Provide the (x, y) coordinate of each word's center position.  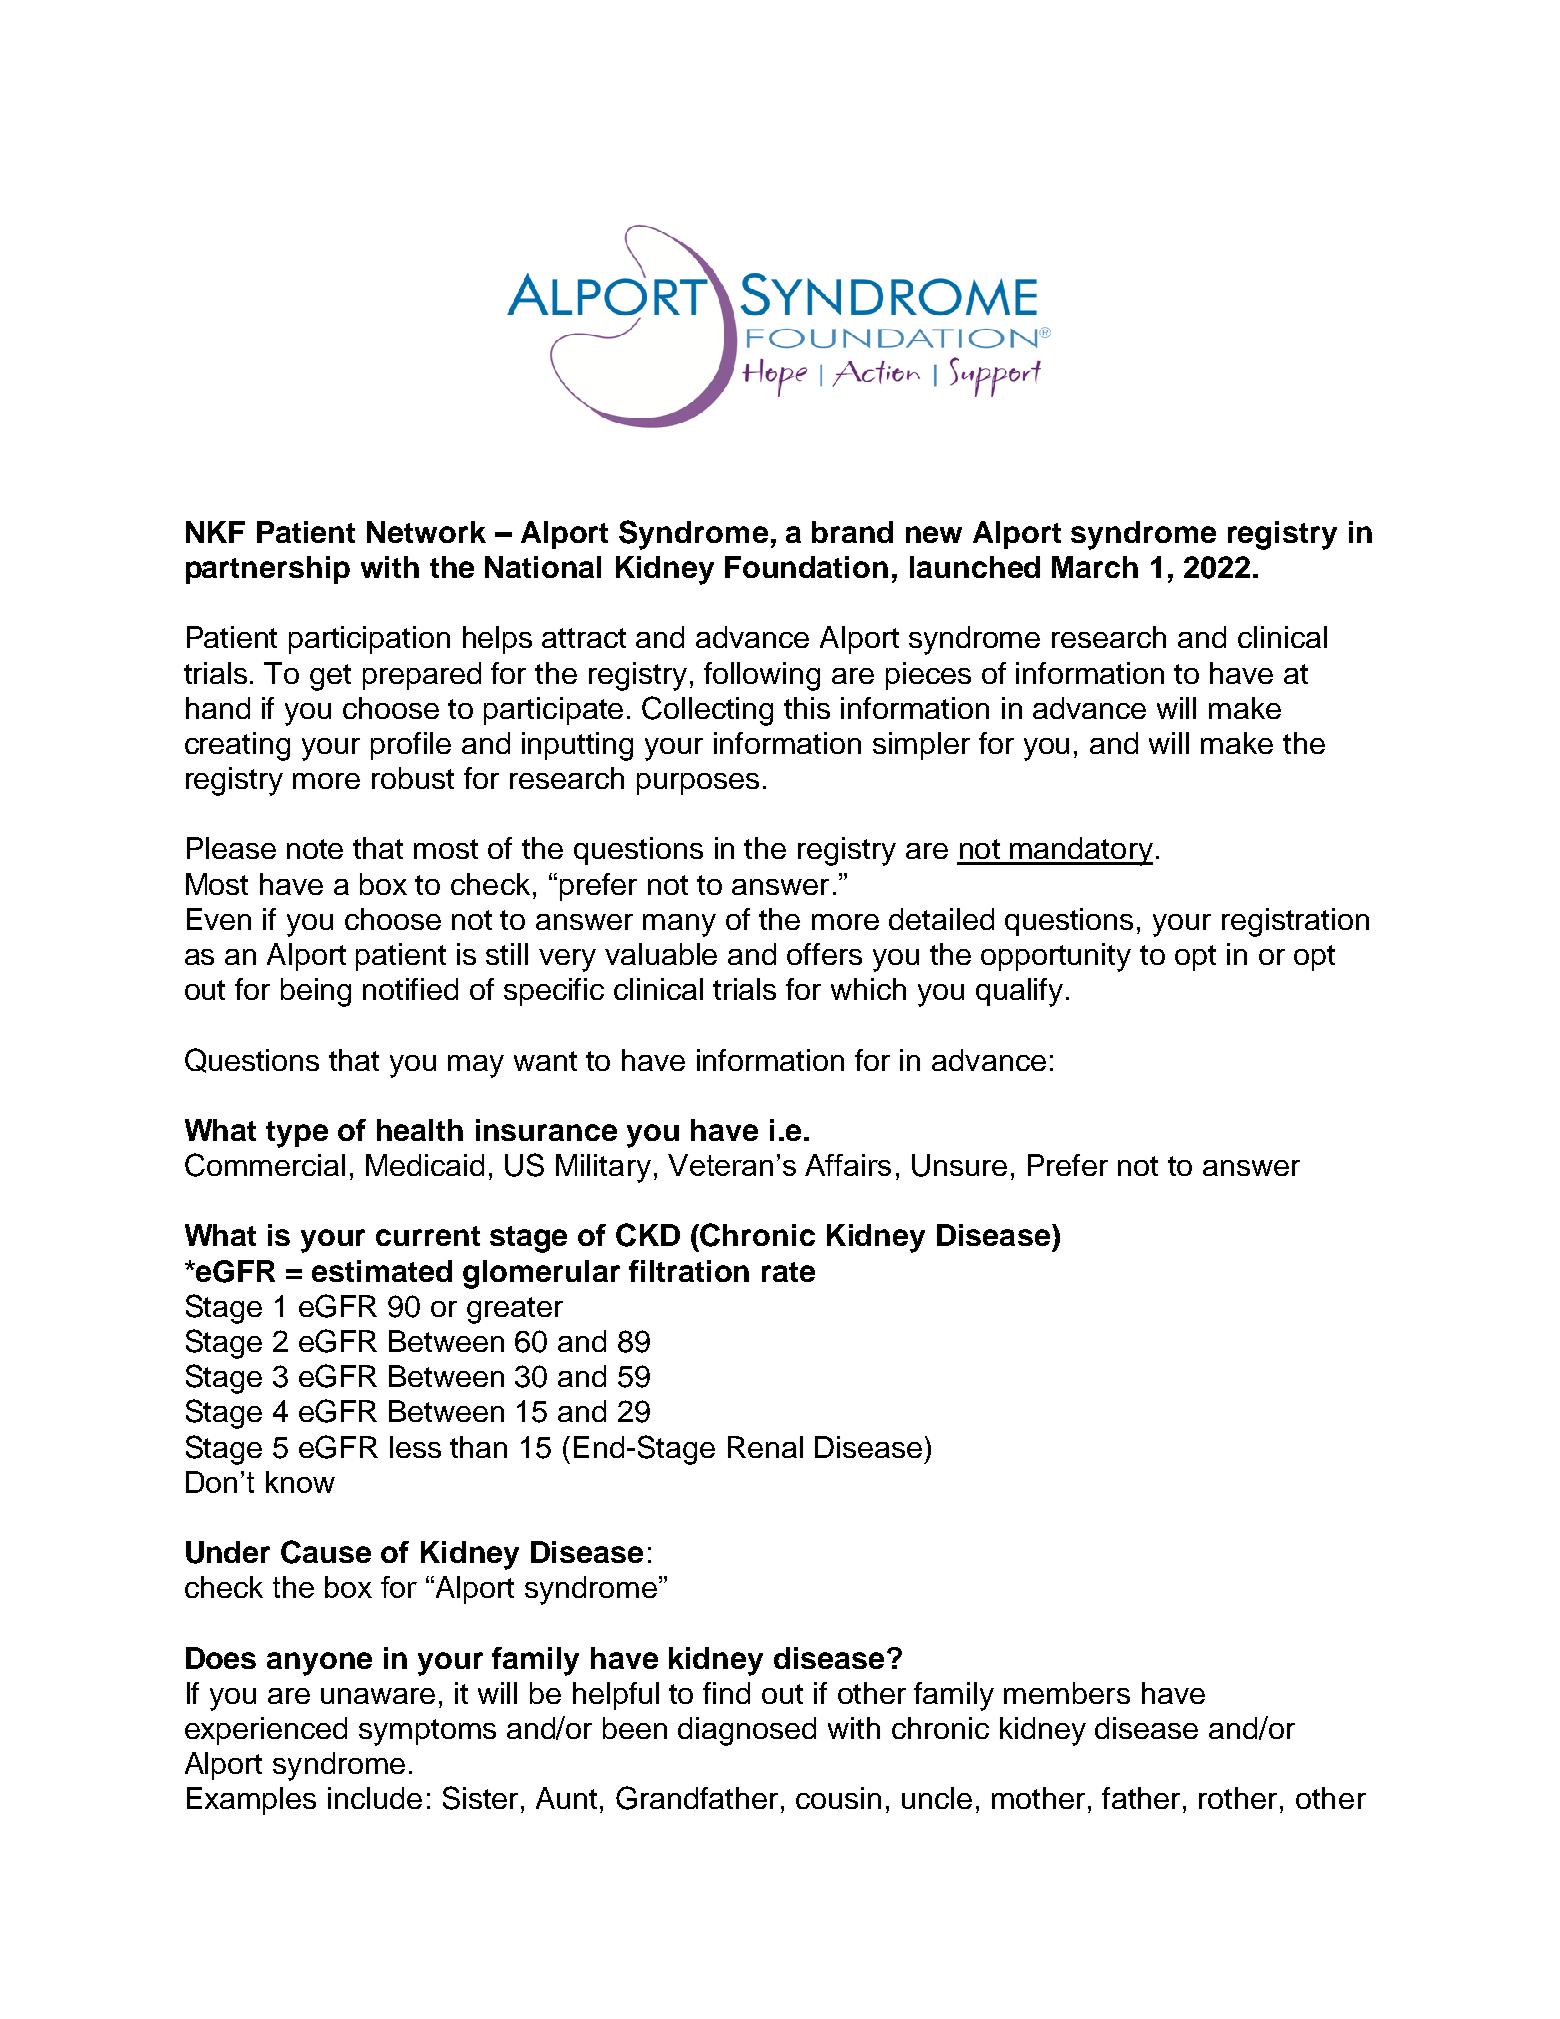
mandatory (1080, 851)
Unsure (959, 1165)
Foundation (806, 567)
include (375, 1798)
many (679, 925)
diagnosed (747, 1731)
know (300, 1482)
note (315, 849)
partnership (268, 570)
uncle (937, 1798)
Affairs (848, 1165)
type (297, 1134)
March (1095, 567)
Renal (765, 1447)
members (1067, 1693)
